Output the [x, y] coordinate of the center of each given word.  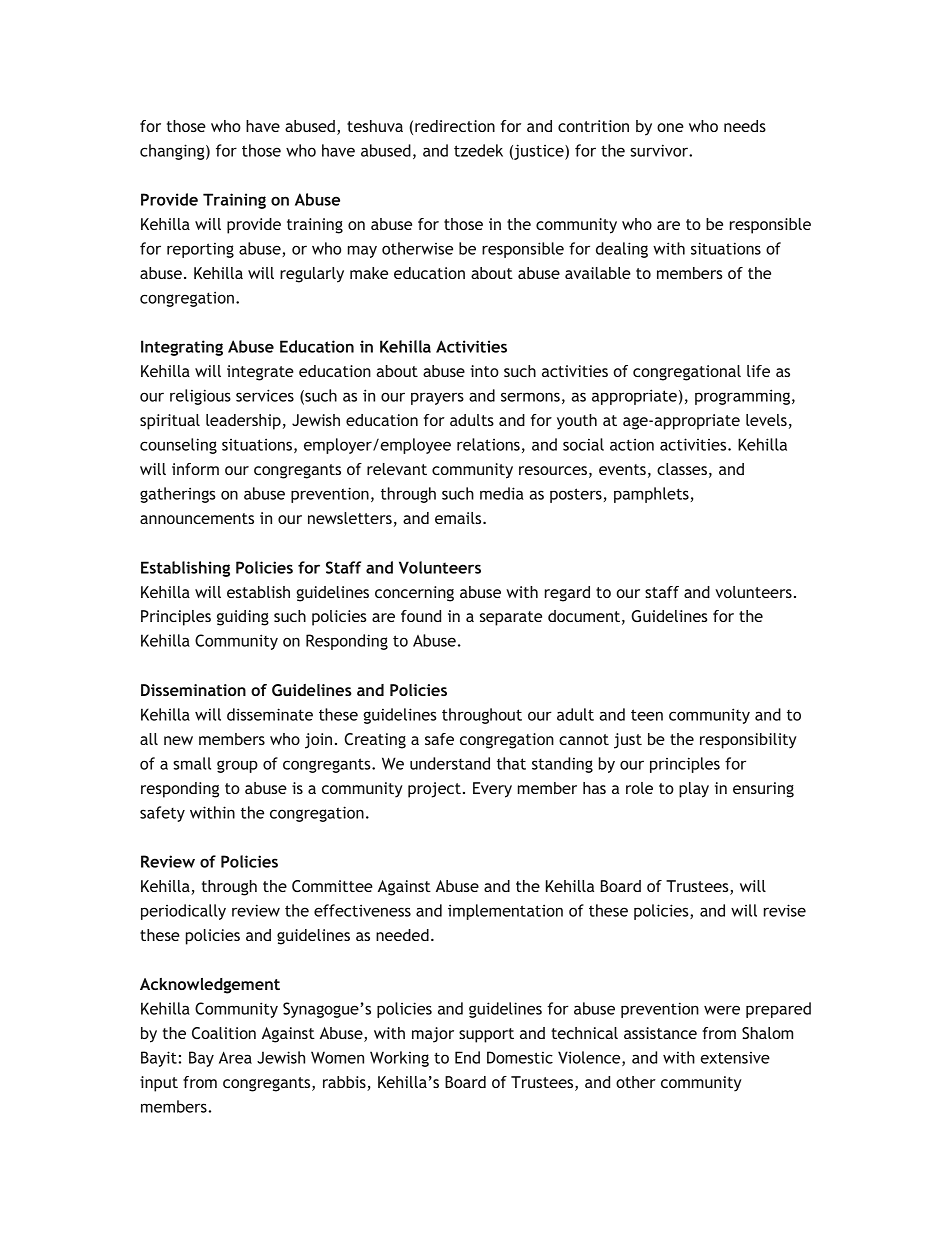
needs [745, 126]
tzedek [478, 150]
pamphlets [651, 495]
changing [173, 152]
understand [450, 763]
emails [459, 518]
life [758, 371]
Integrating [182, 348]
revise [785, 910]
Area [235, 1057]
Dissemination [193, 690]
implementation [505, 912]
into [484, 371]
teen [647, 715]
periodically [183, 912]
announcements [197, 518]
